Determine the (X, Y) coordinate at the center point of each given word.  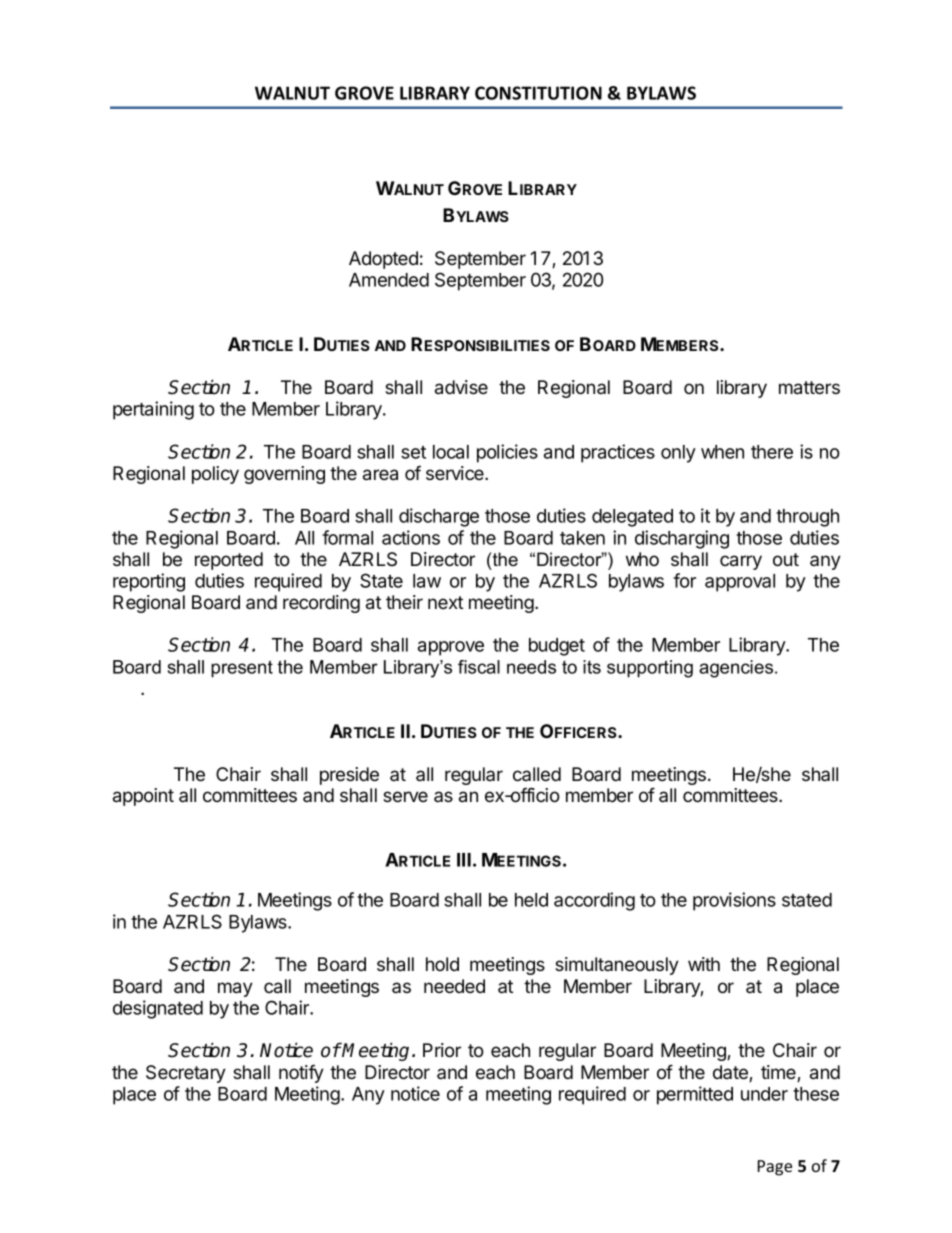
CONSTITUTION (538, 93)
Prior (442, 1050)
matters (809, 388)
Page (775, 1168)
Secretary (186, 1074)
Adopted (383, 260)
